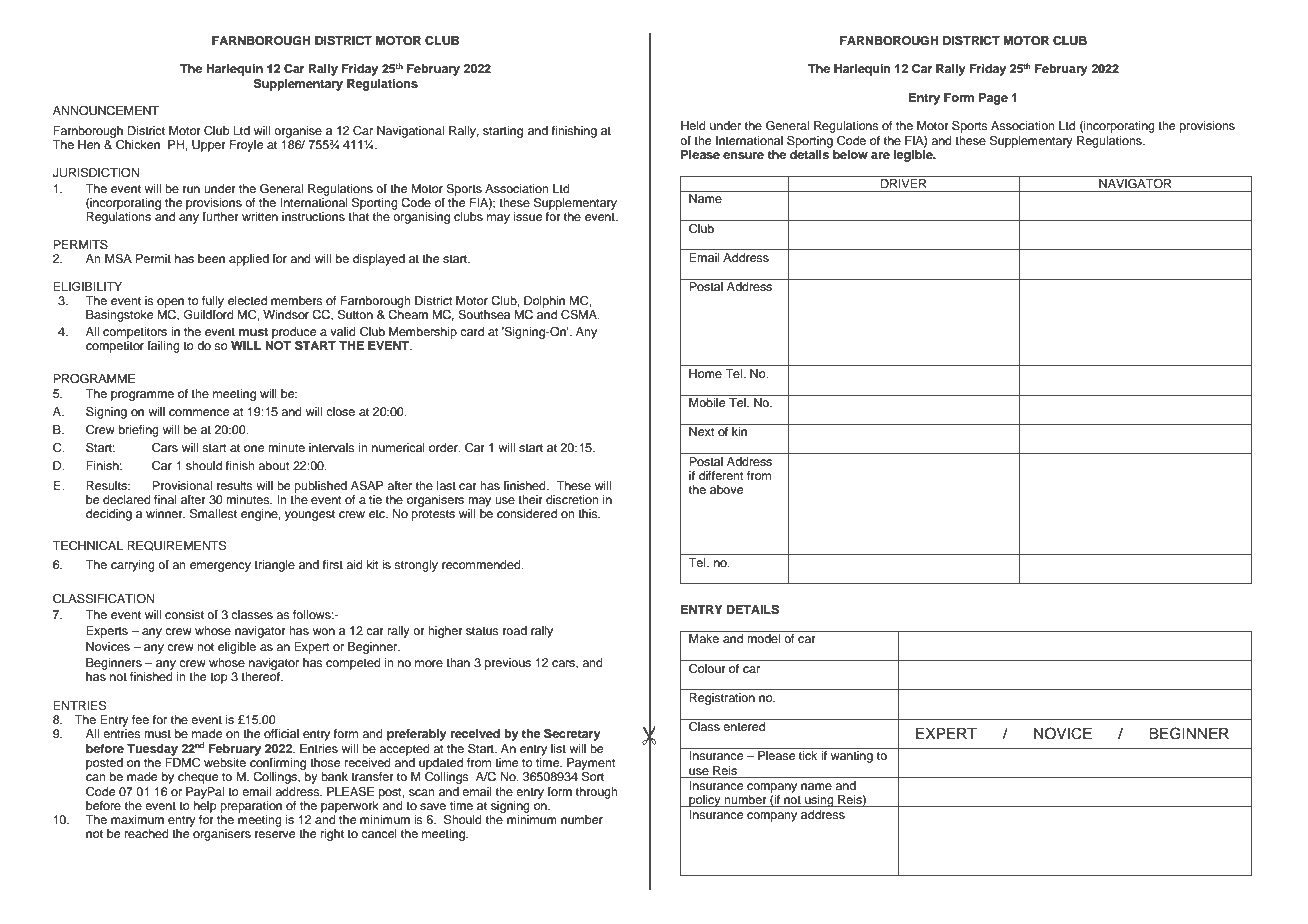  Describe the element at coordinates (209, 146) in the image. I see `Upper` at that location.
